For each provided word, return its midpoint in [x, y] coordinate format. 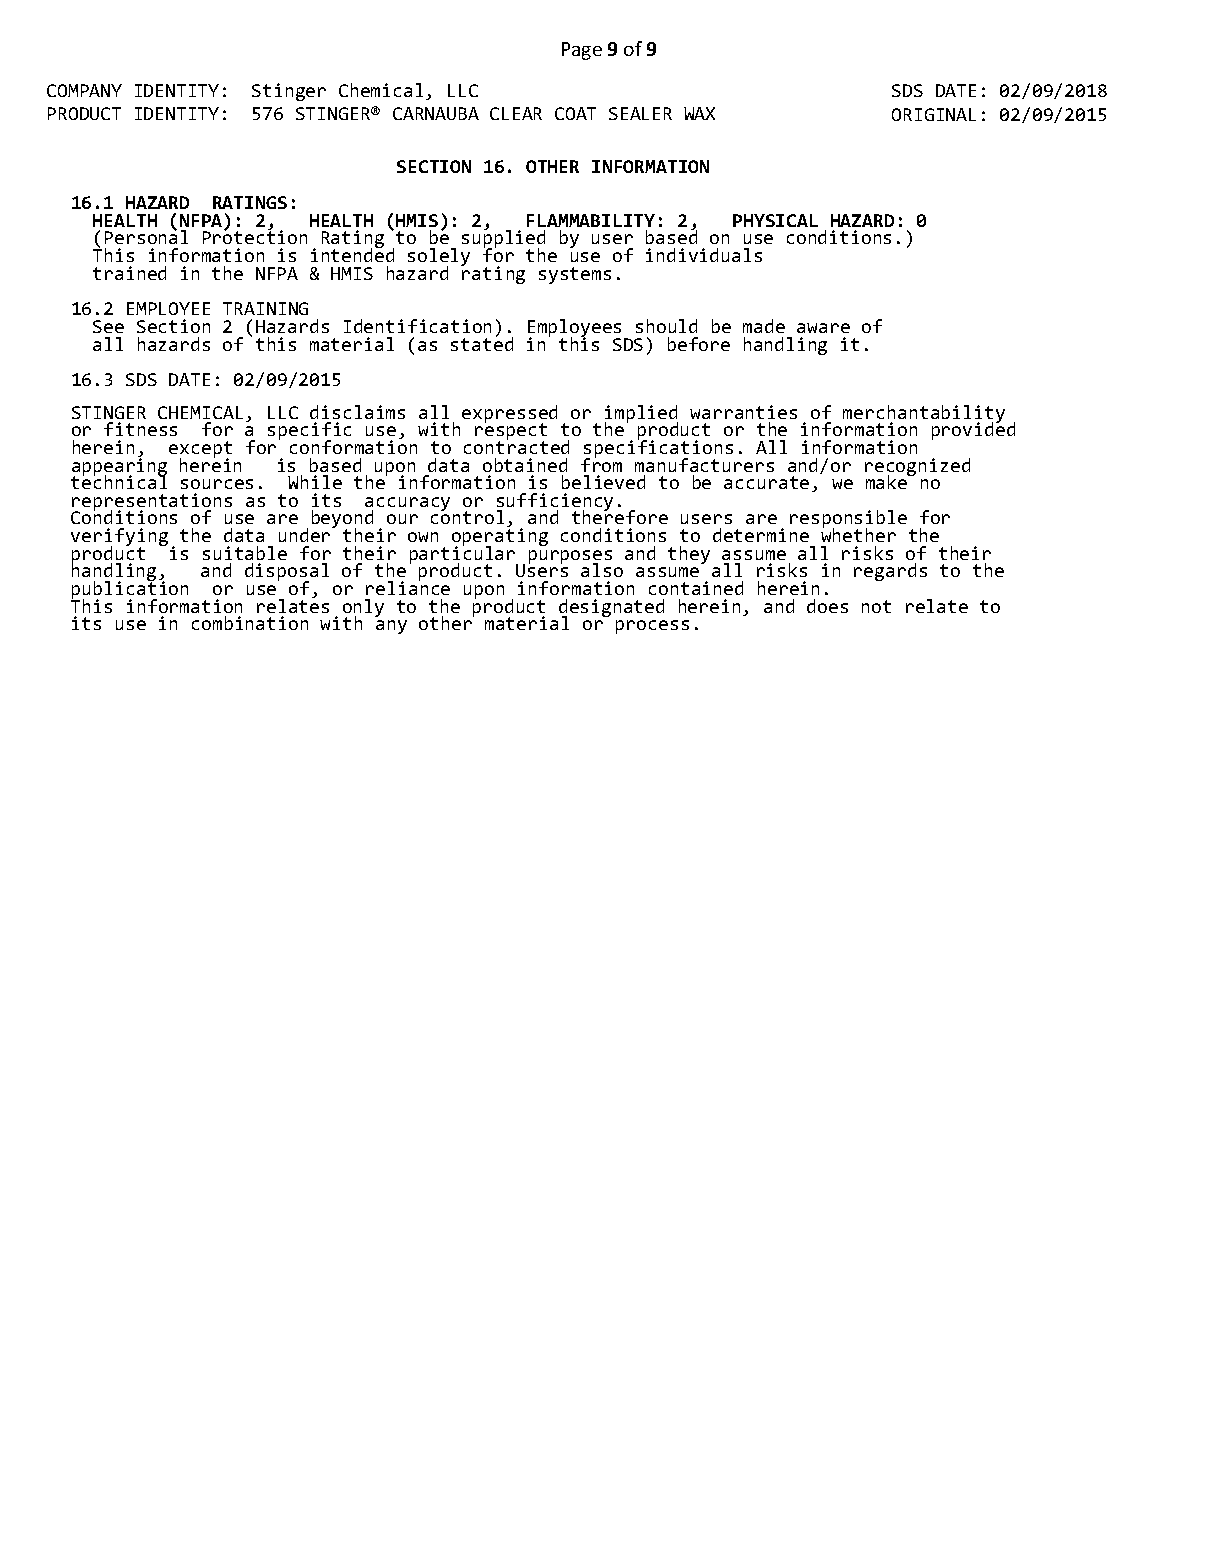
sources [217, 484]
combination [250, 623]
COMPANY [84, 90]
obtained [525, 465]
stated [482, 343]
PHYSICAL [775, 220]
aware [823, 328]
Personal [146, 236]
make [888, 481]
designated [611, 609]
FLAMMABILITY [591, 220]
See [108, 326]
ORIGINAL [934, 114]
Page [582, 51]
